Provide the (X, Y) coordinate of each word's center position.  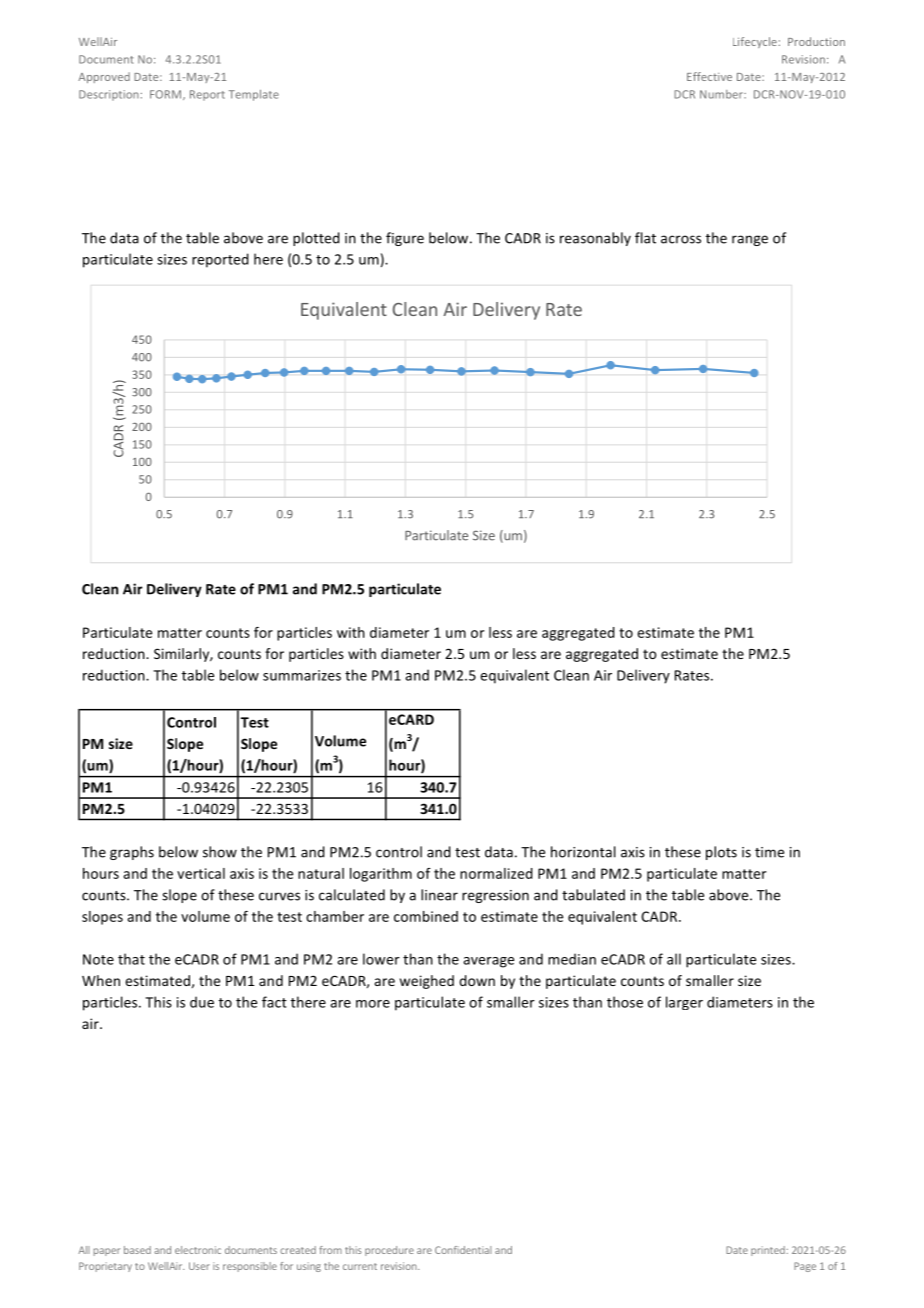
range (750, 240)
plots (721, 853)
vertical (201, 873)
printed (768, 1251)
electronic (198, 1250)
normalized (496, 873)
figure (405, 239)
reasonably (595, 239)
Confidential (463, 1250)
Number (722, 94)
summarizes (302, 675)
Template (254, 95)
